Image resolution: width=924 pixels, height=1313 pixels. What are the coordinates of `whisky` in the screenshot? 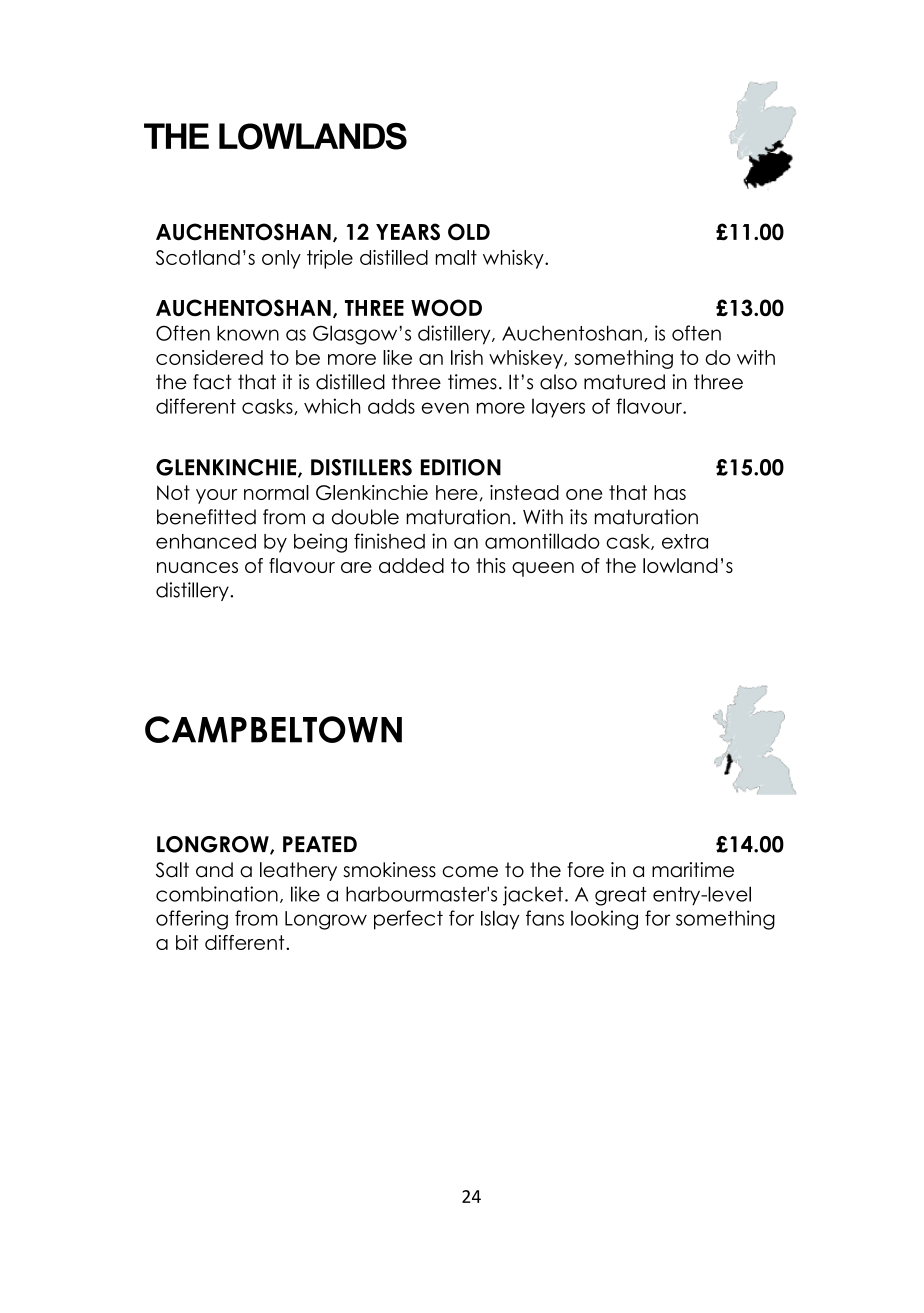 It's located at (514, 259).
